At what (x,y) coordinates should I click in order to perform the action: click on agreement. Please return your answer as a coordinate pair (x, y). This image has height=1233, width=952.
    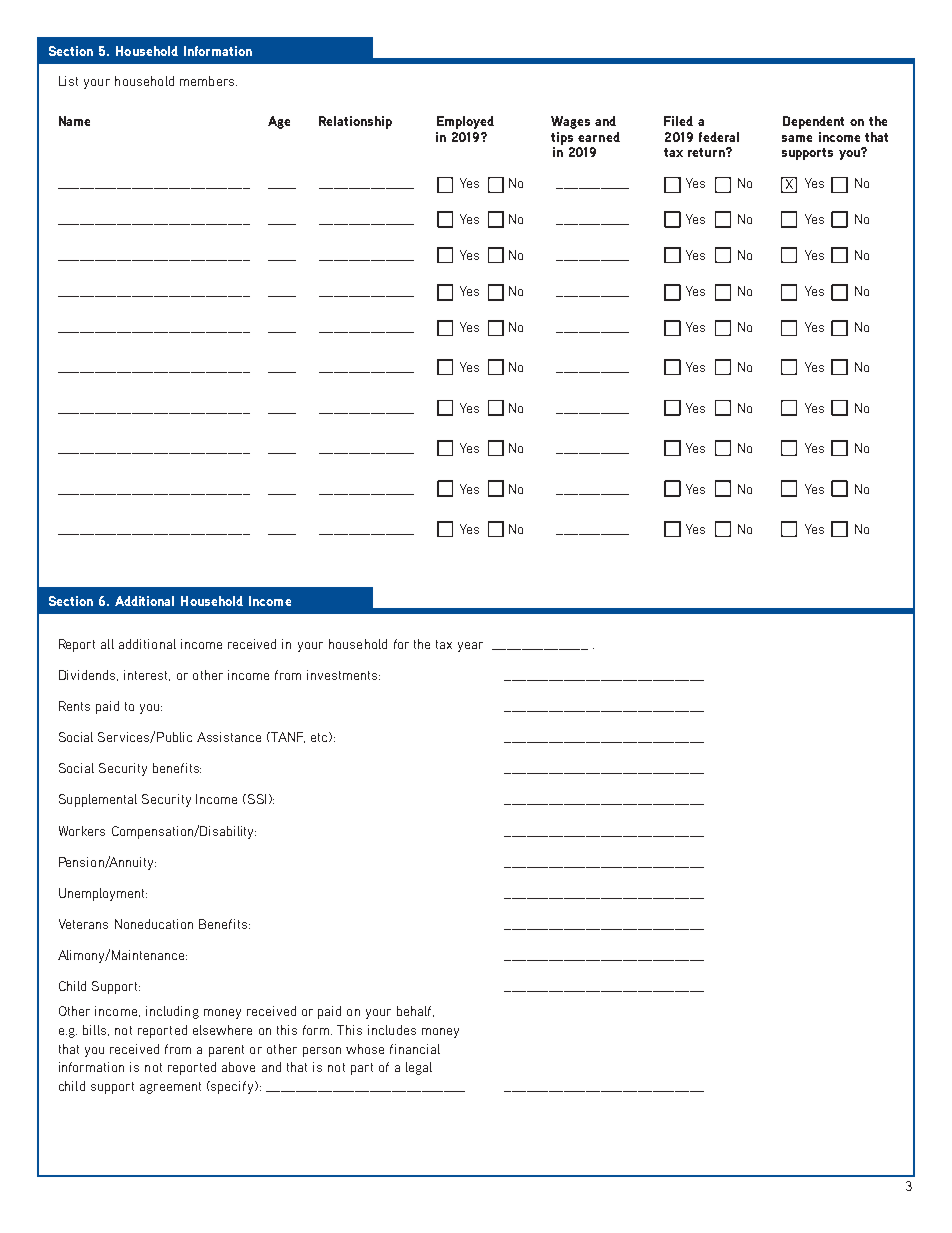
    Looking at the image, I should click on (170, 1088).
